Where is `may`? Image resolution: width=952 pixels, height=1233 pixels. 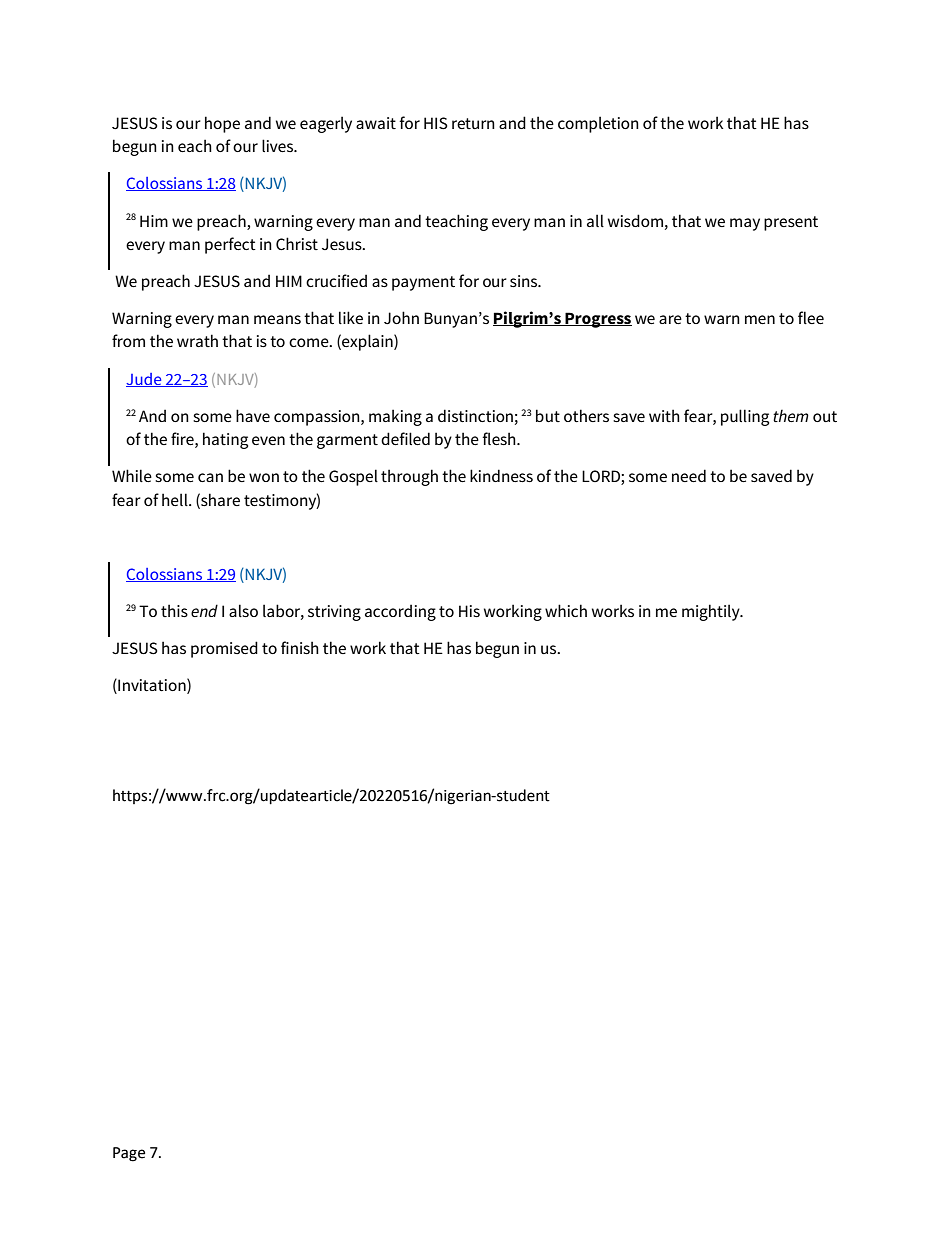
may is located at coordinates (745, 224).
